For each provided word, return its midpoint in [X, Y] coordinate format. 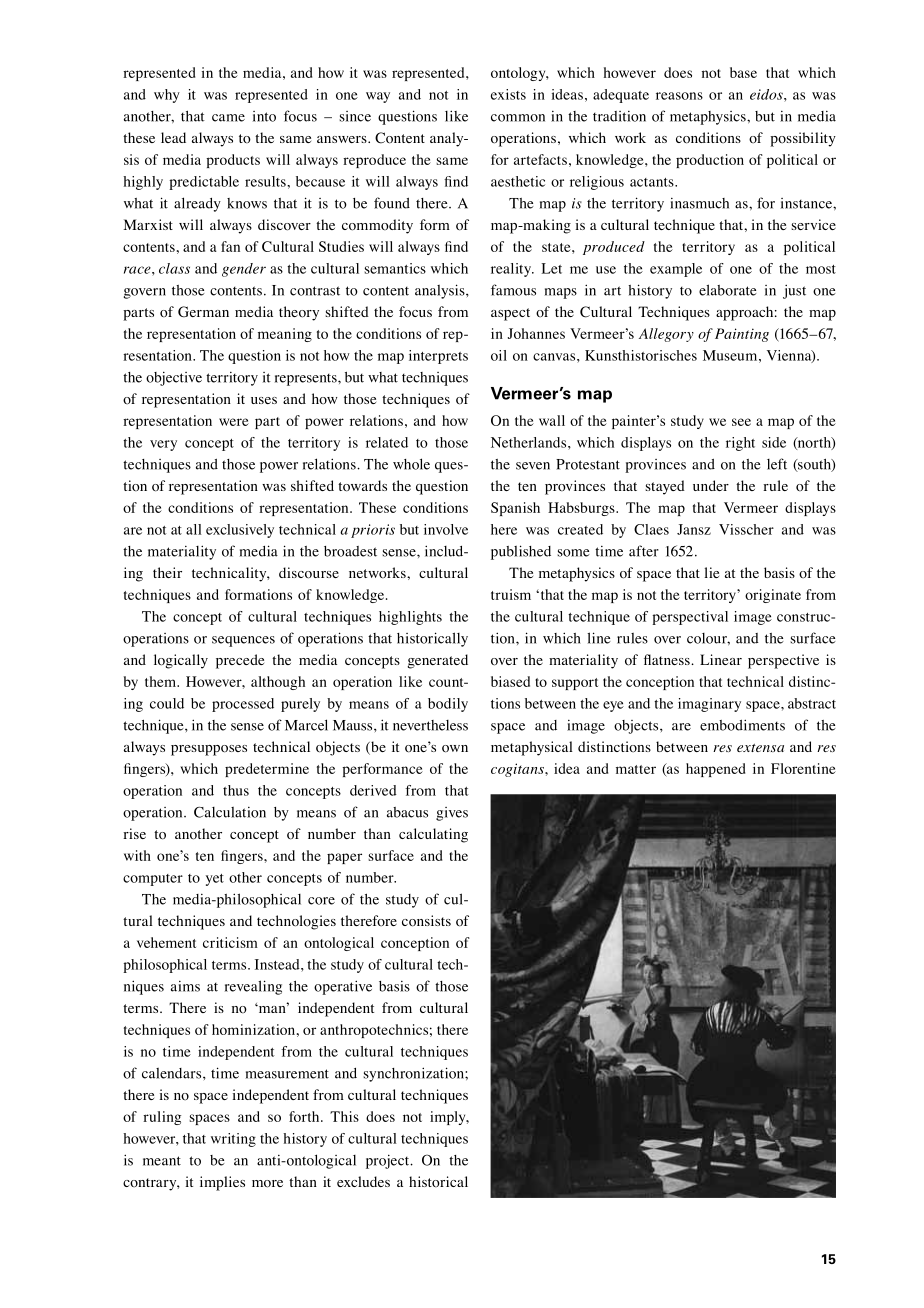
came [228, 118]
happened [715, 770]
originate [773, 596]
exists [508, 94]
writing [233, 1140]
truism [511, 594]
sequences [243, 641]
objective [174, 378]
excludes [363, 1181]
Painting [742, 335]
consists [426, 921]
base [743, 72]
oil [499, 355]
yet [215, 880]
